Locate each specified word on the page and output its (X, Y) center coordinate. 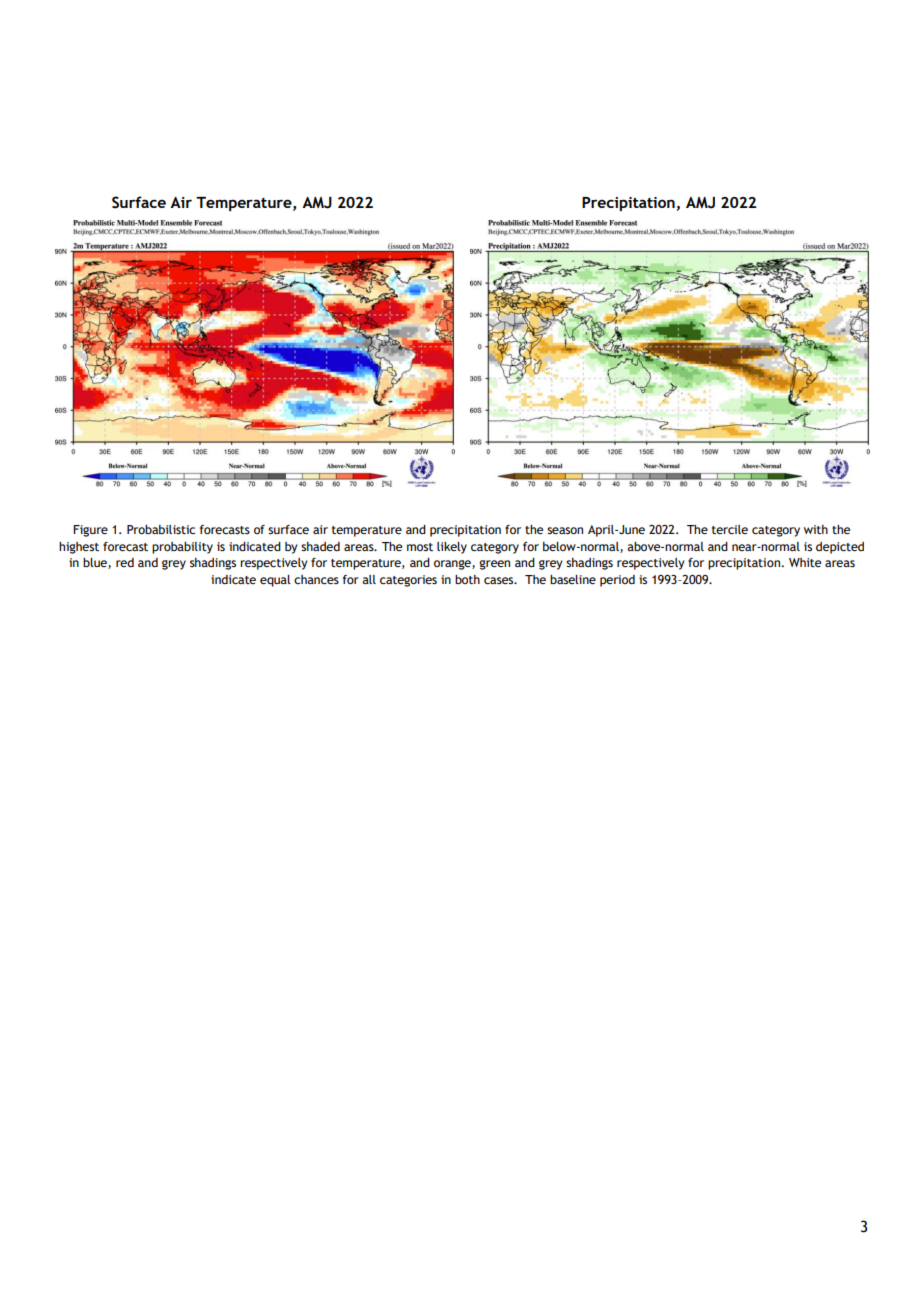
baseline (573, 579)
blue (96, 563)
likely (452, 548)
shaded (320, 546)
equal (275, 581)
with (816, 529)
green (494, 565)
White (805, 562)
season (565, 530)
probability (182, 548)
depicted (840, 548)
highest (79, 548)
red (125, 562)
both (467, 579)
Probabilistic (161, 529)
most (420, 547)
